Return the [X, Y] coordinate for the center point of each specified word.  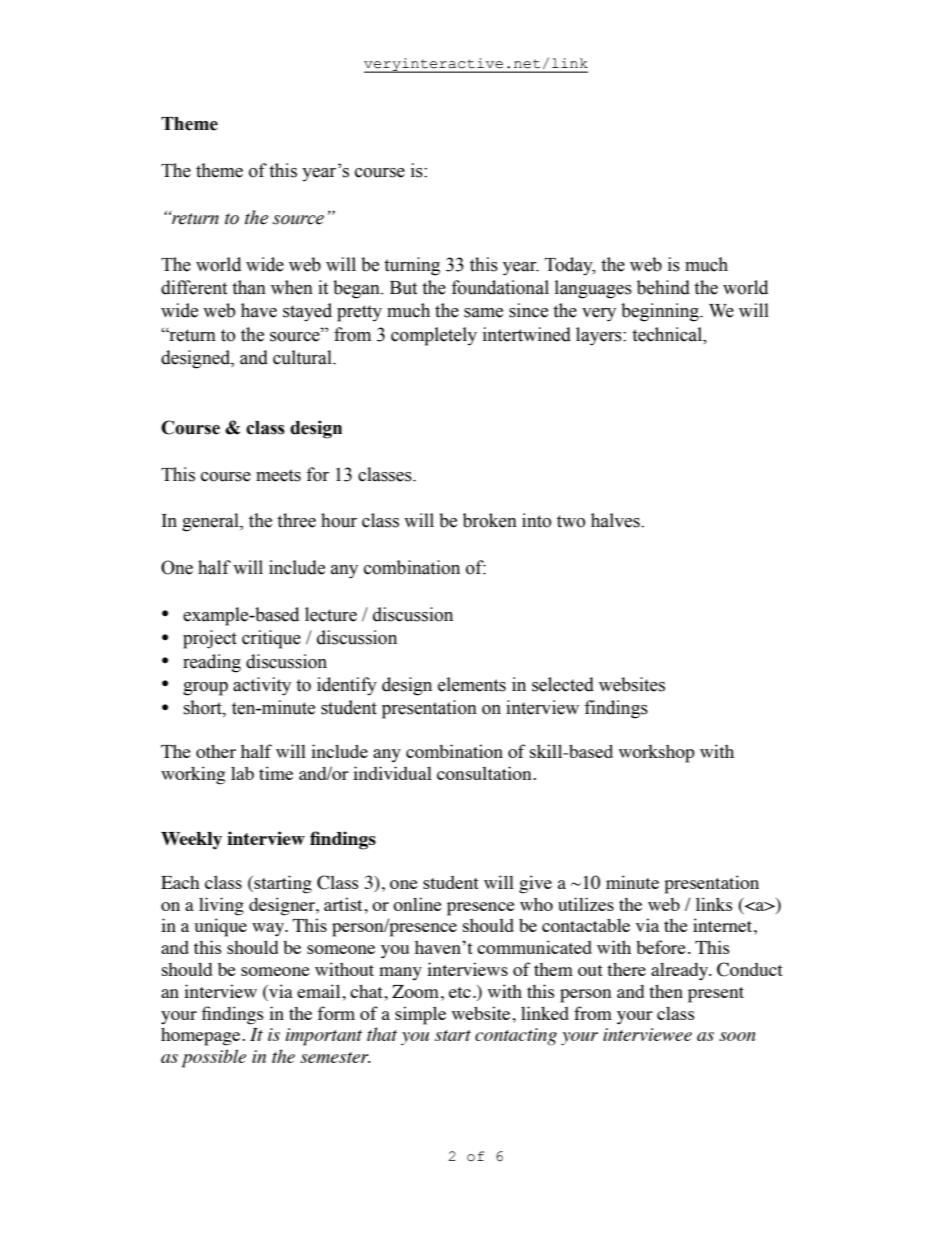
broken [490, 520]
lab [242, 773]
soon [737, 1036]
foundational [500, 287]
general [211, 522]
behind [663, 287]
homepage [202, 1037]
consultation [485, 773]
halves [616, 520]
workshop [657, 754]
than [249, 287]
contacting [516, 1037]
